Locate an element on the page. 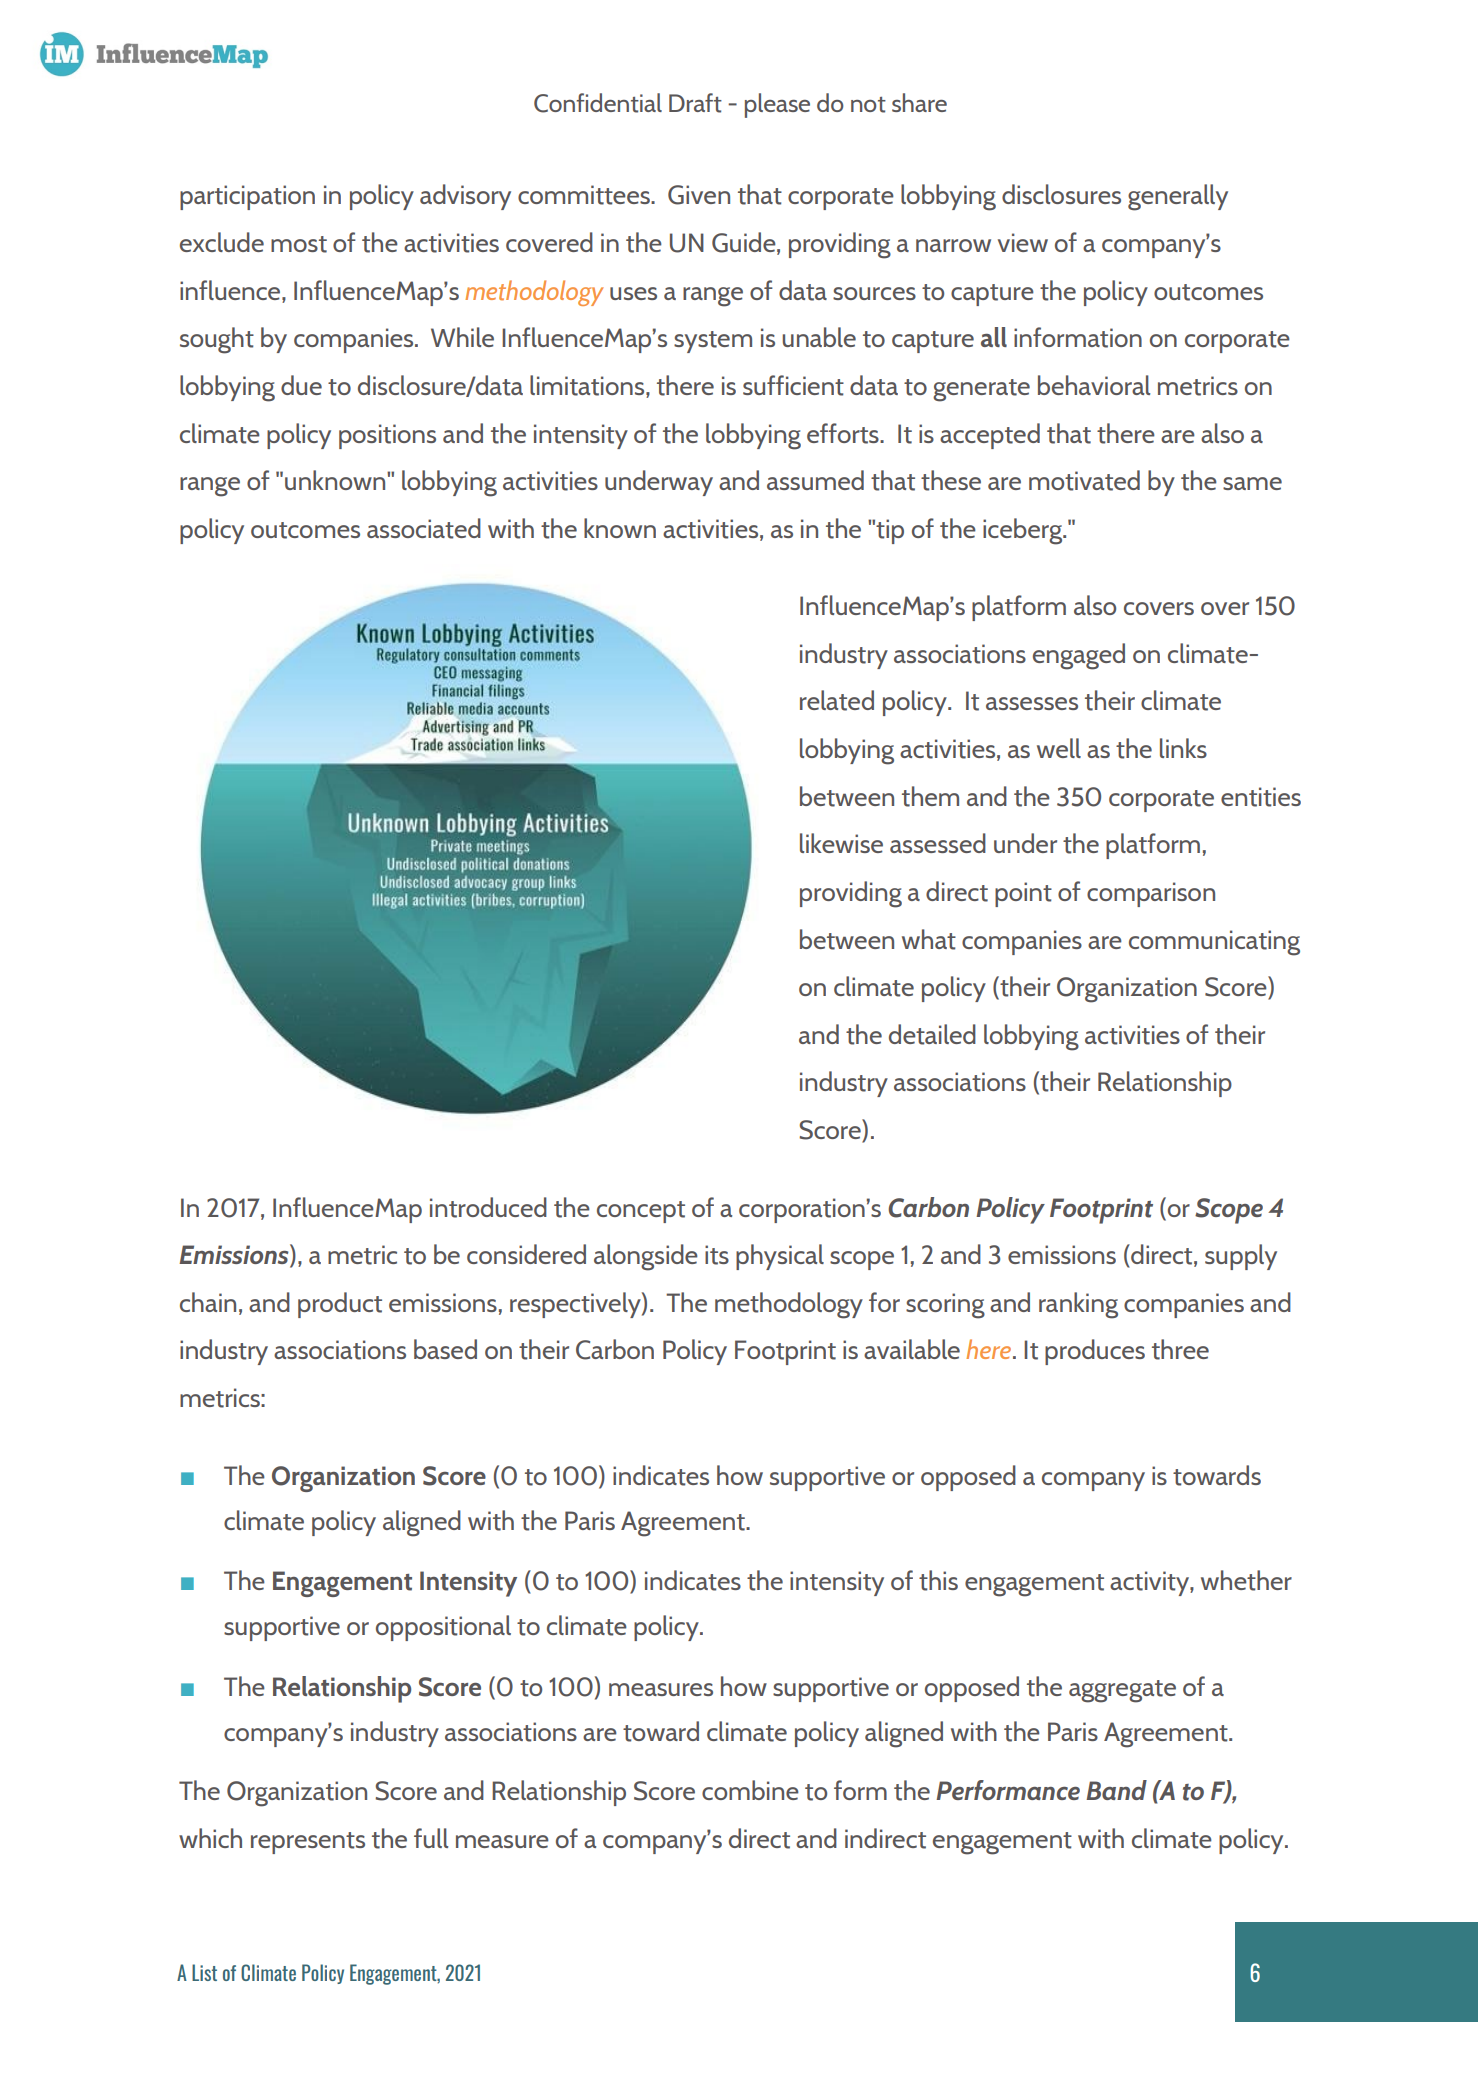 Image resolution: width=1481 pixels, height=2095 pixels. this is located at coordinates (938, 1580).
